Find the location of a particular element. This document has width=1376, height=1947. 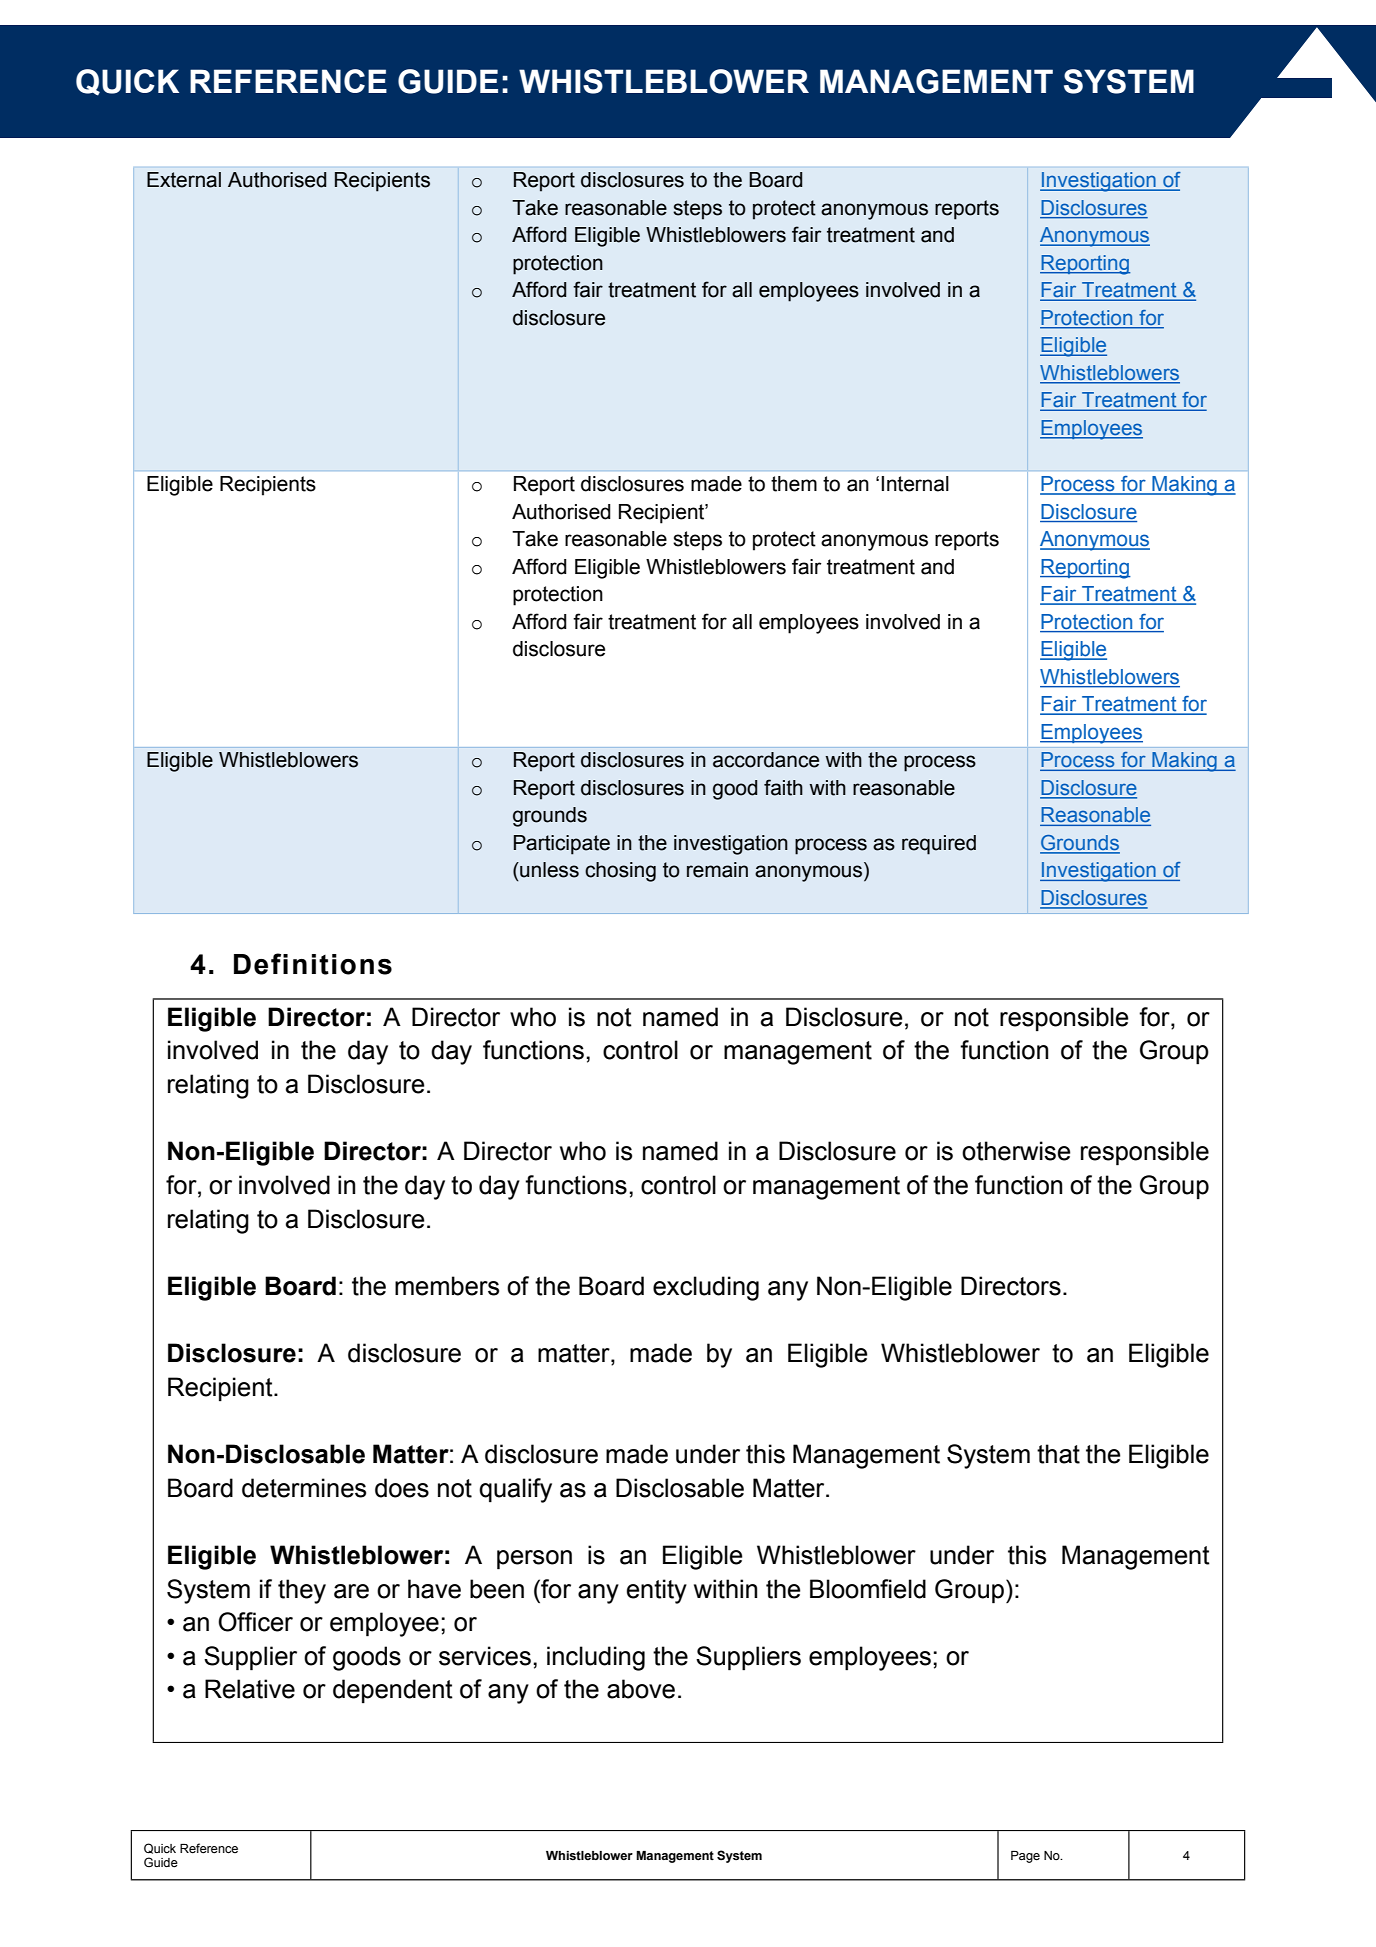

External is located at coordinates (184, 180).
